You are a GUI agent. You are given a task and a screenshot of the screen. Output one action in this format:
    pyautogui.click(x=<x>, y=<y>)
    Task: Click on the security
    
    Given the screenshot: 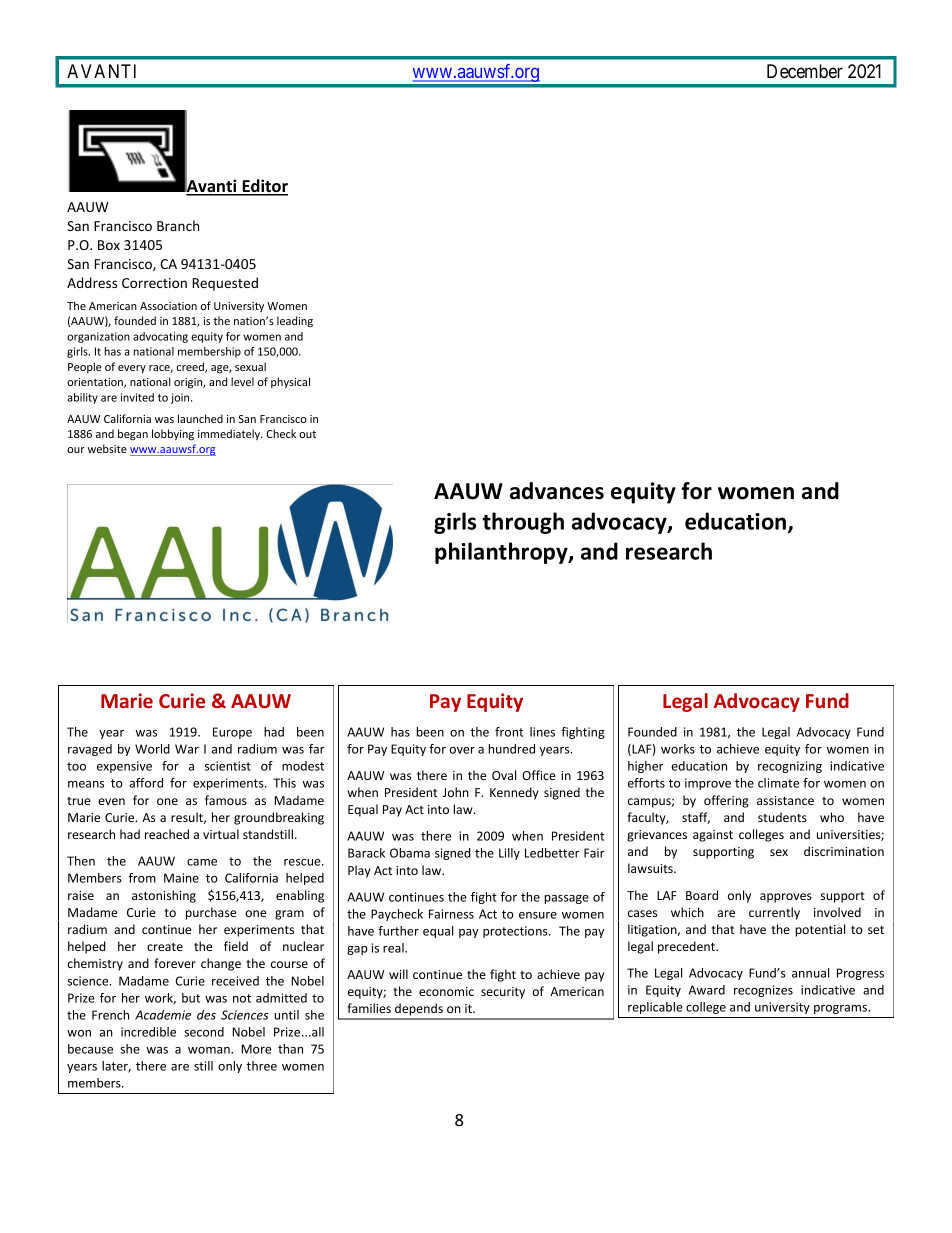 What is the action you would take?
    pyautogui.click(x=503, y=993)
